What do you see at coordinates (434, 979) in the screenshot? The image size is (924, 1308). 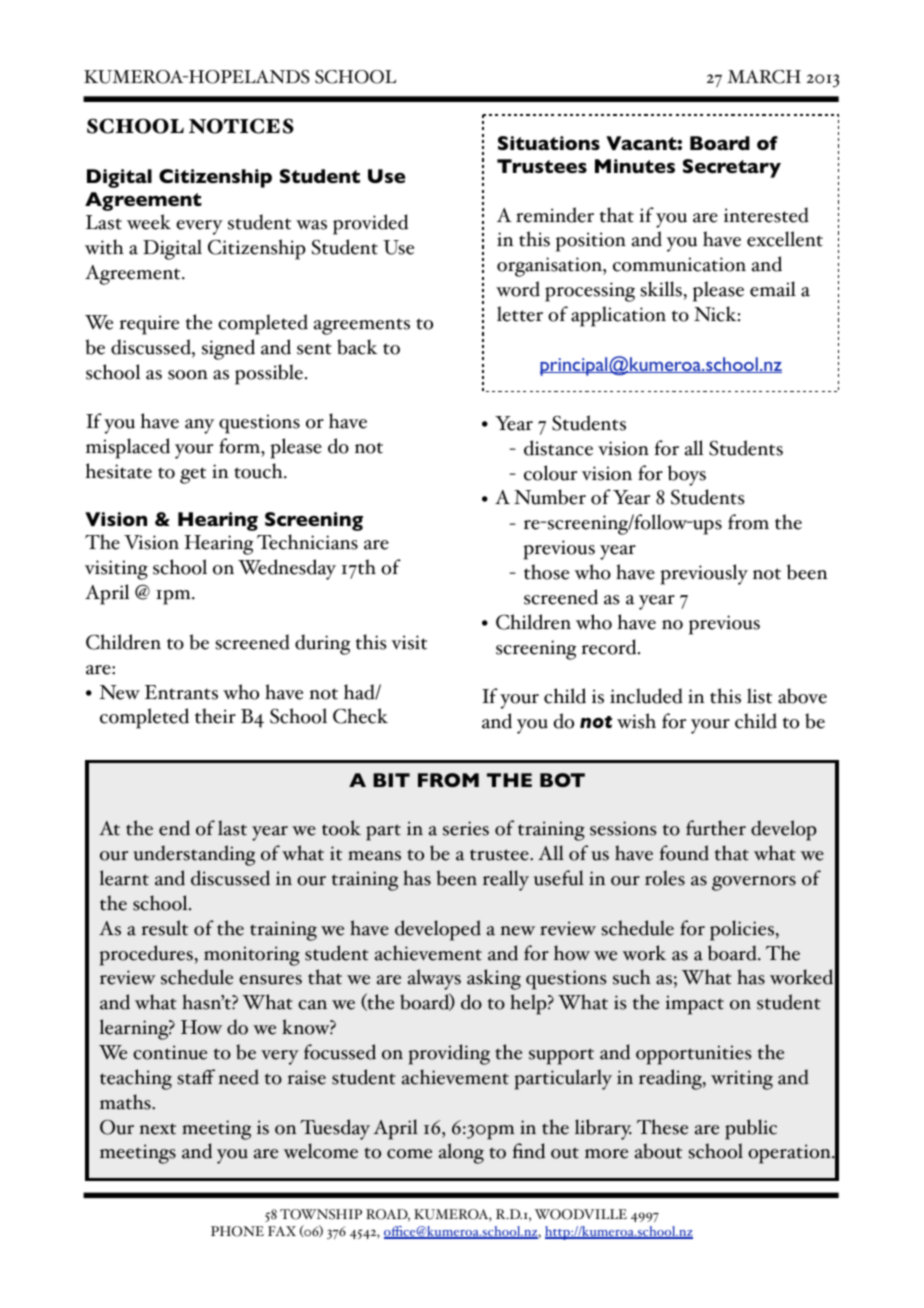 I see `always` at bounding box center [434, 979].
